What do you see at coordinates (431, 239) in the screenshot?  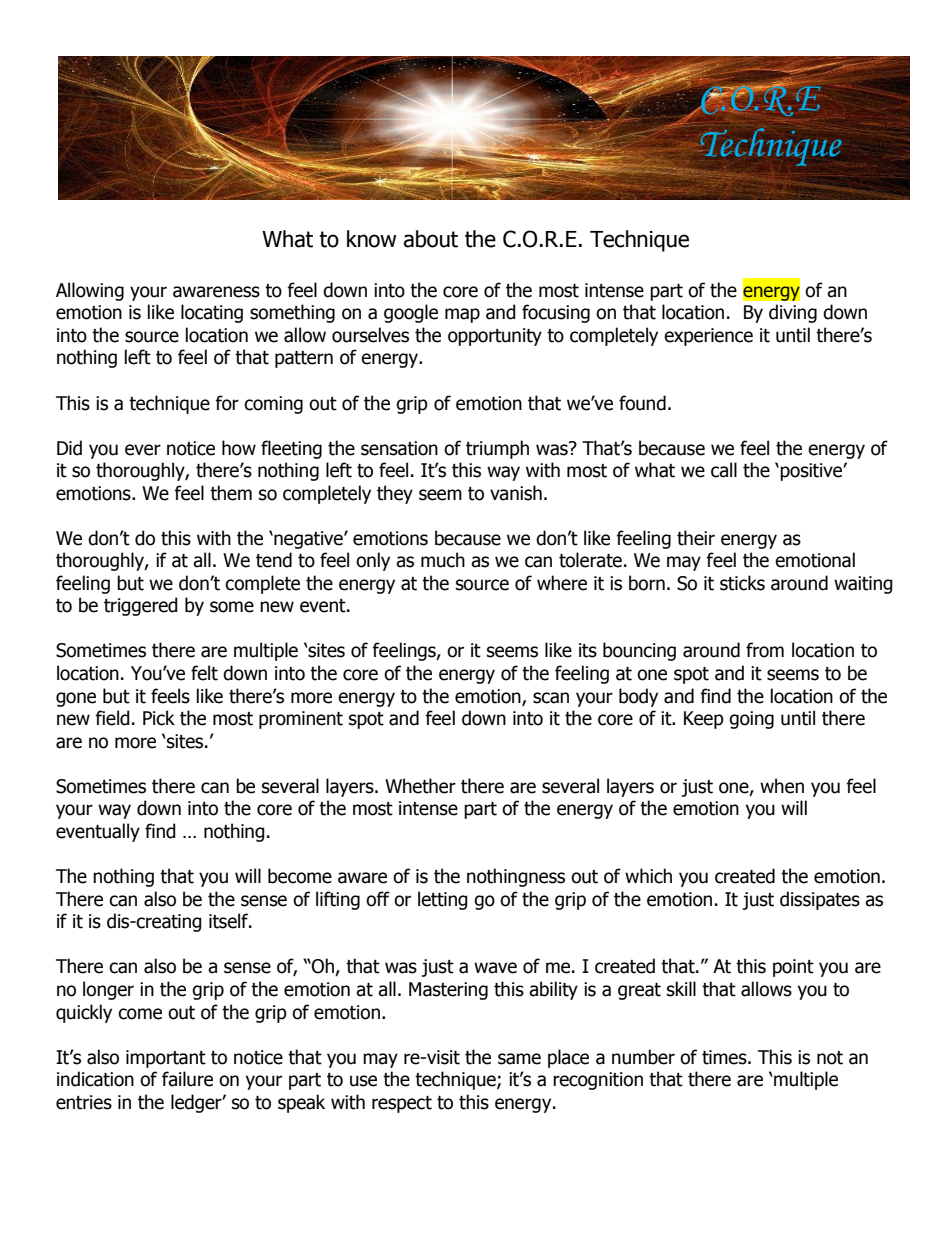 I see `about` at bounding box center [431, 239].
